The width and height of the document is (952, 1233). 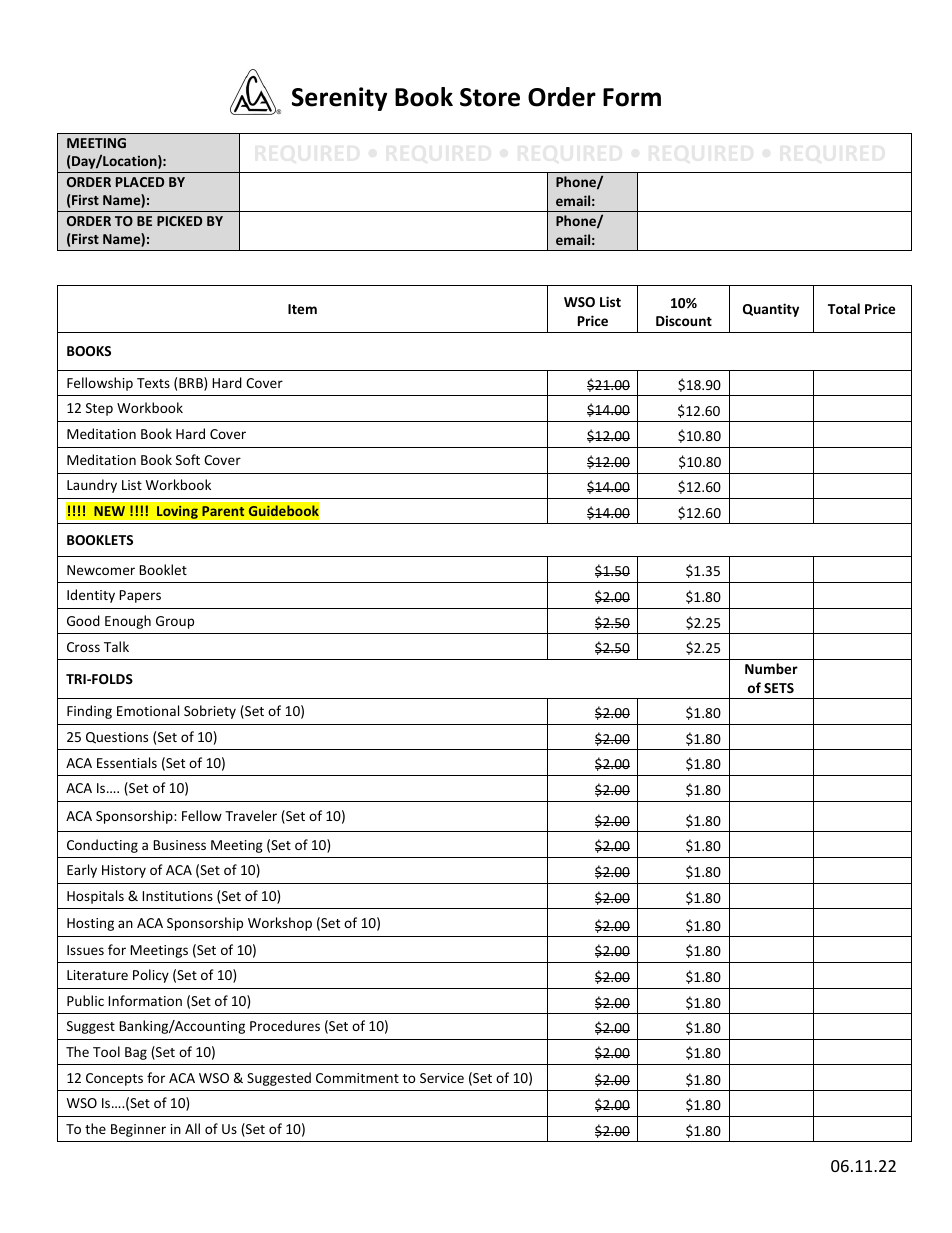 What do you see at coordinates (302, 309) in the document?
I see `Item` at bounding box center [302, 309].
